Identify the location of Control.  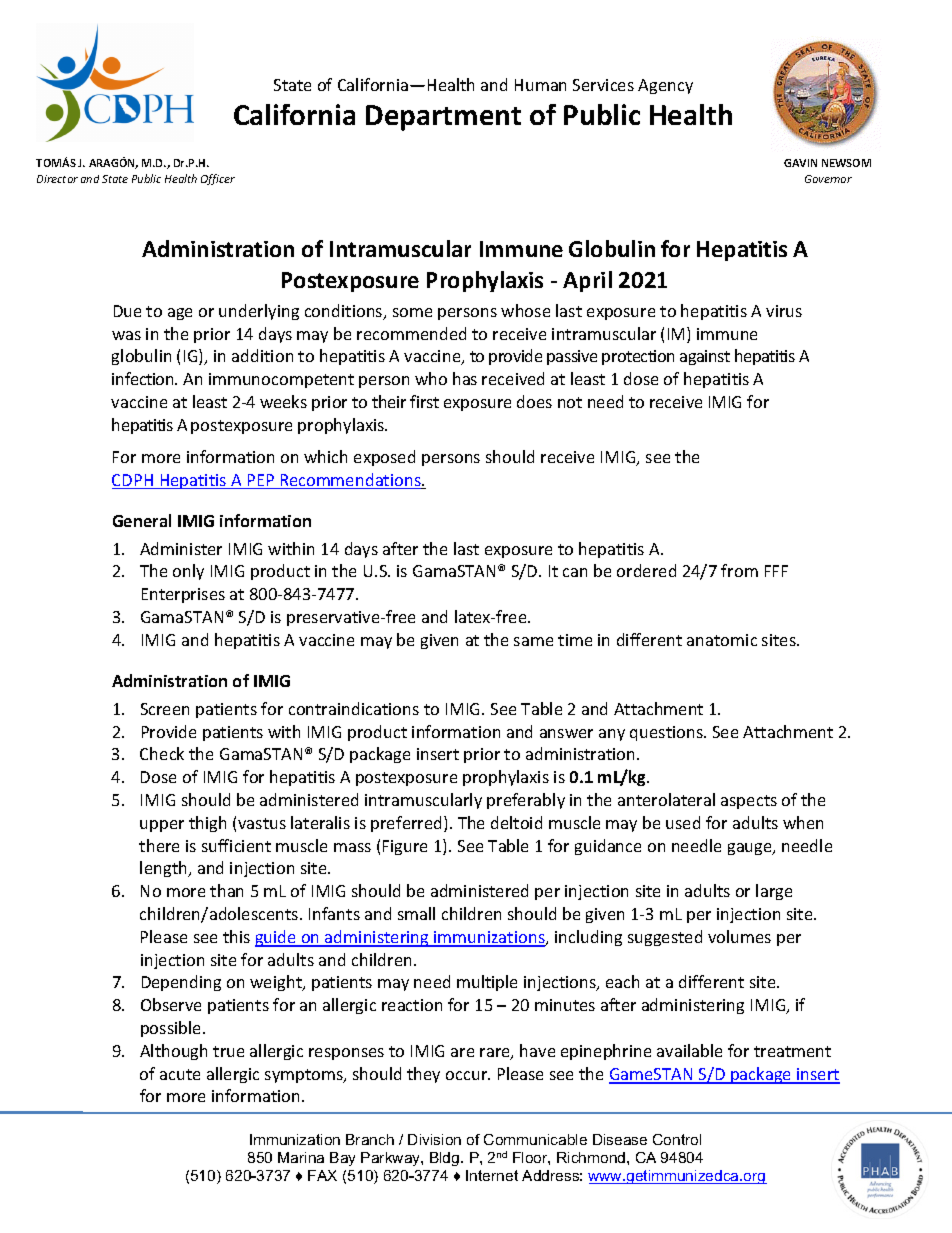
(677, 1139).
